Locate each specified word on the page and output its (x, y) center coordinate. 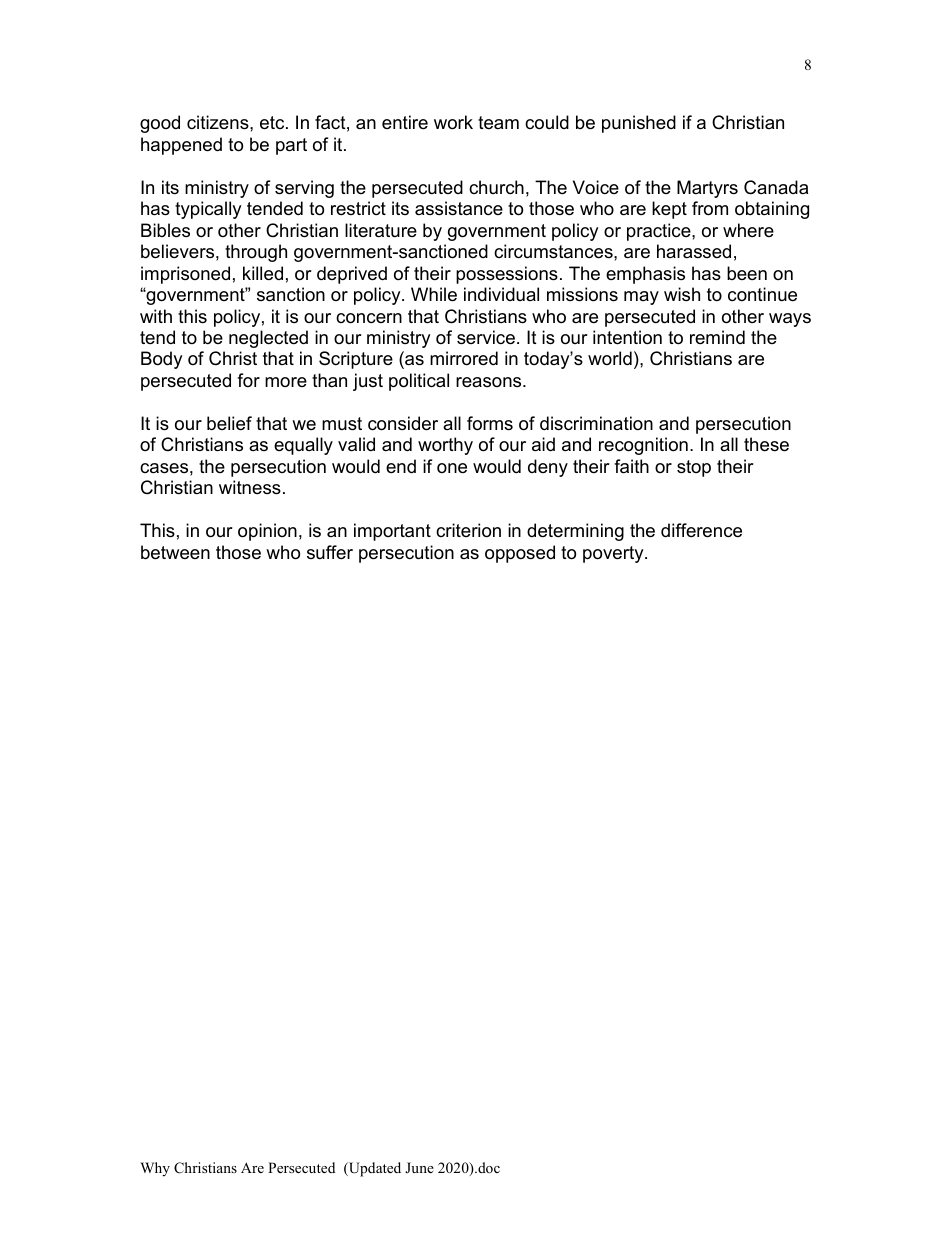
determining (575, 532)
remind (717, 337)
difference (701, 530)
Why (155, 1169)
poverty (614, 554)
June (419, 1167)
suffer (330, 552)
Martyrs (707, 189)
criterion (468, 530)
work (453, 122)
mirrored (464, 358)
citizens (219, 122)
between (175, 552)
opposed (520, 554)
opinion (267, 532)
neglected (268, 339)
